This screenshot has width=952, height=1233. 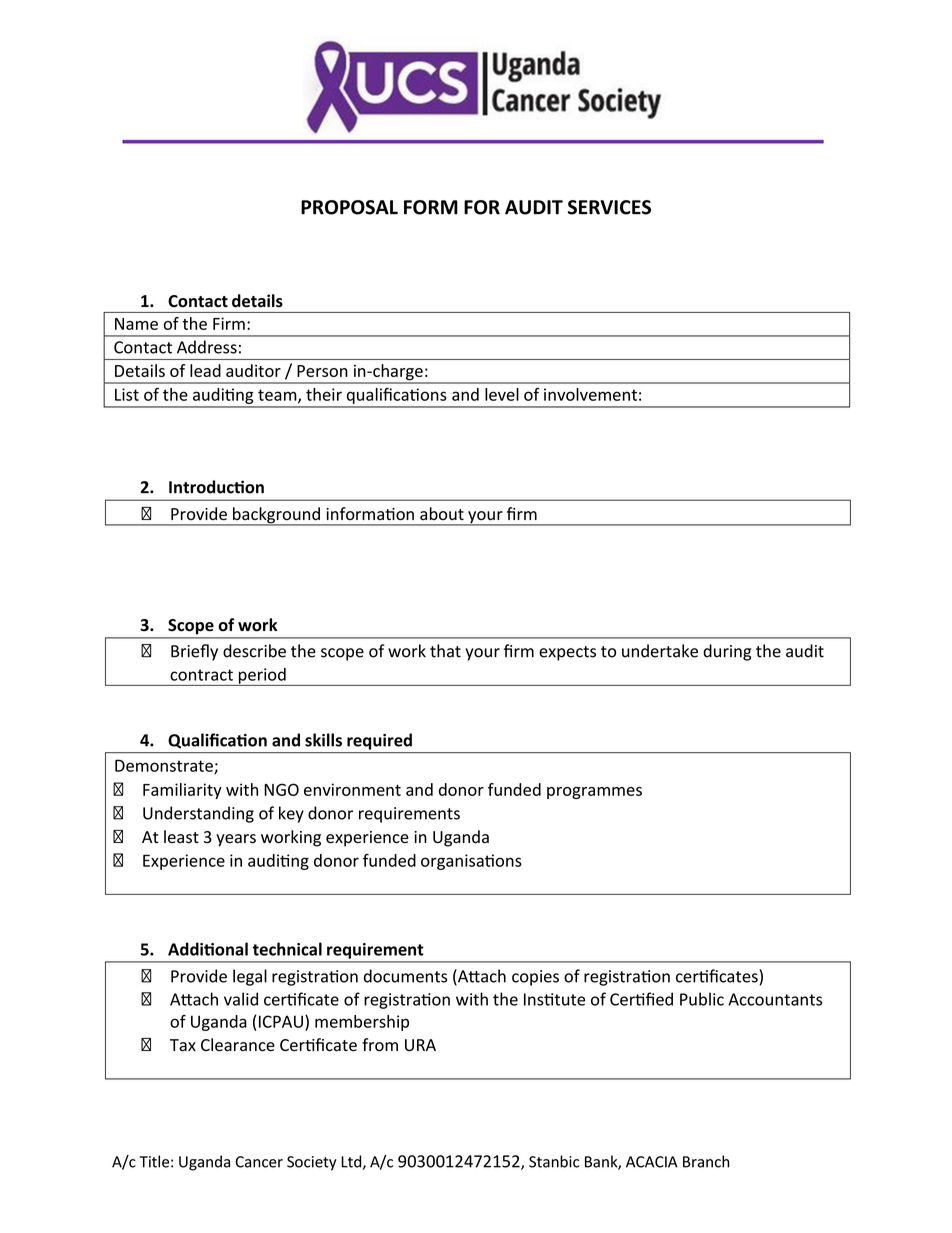 What do you see at coordinates (216, 487) in the screenshot?
I see `Introduction` at bounding box center [216, 487].
